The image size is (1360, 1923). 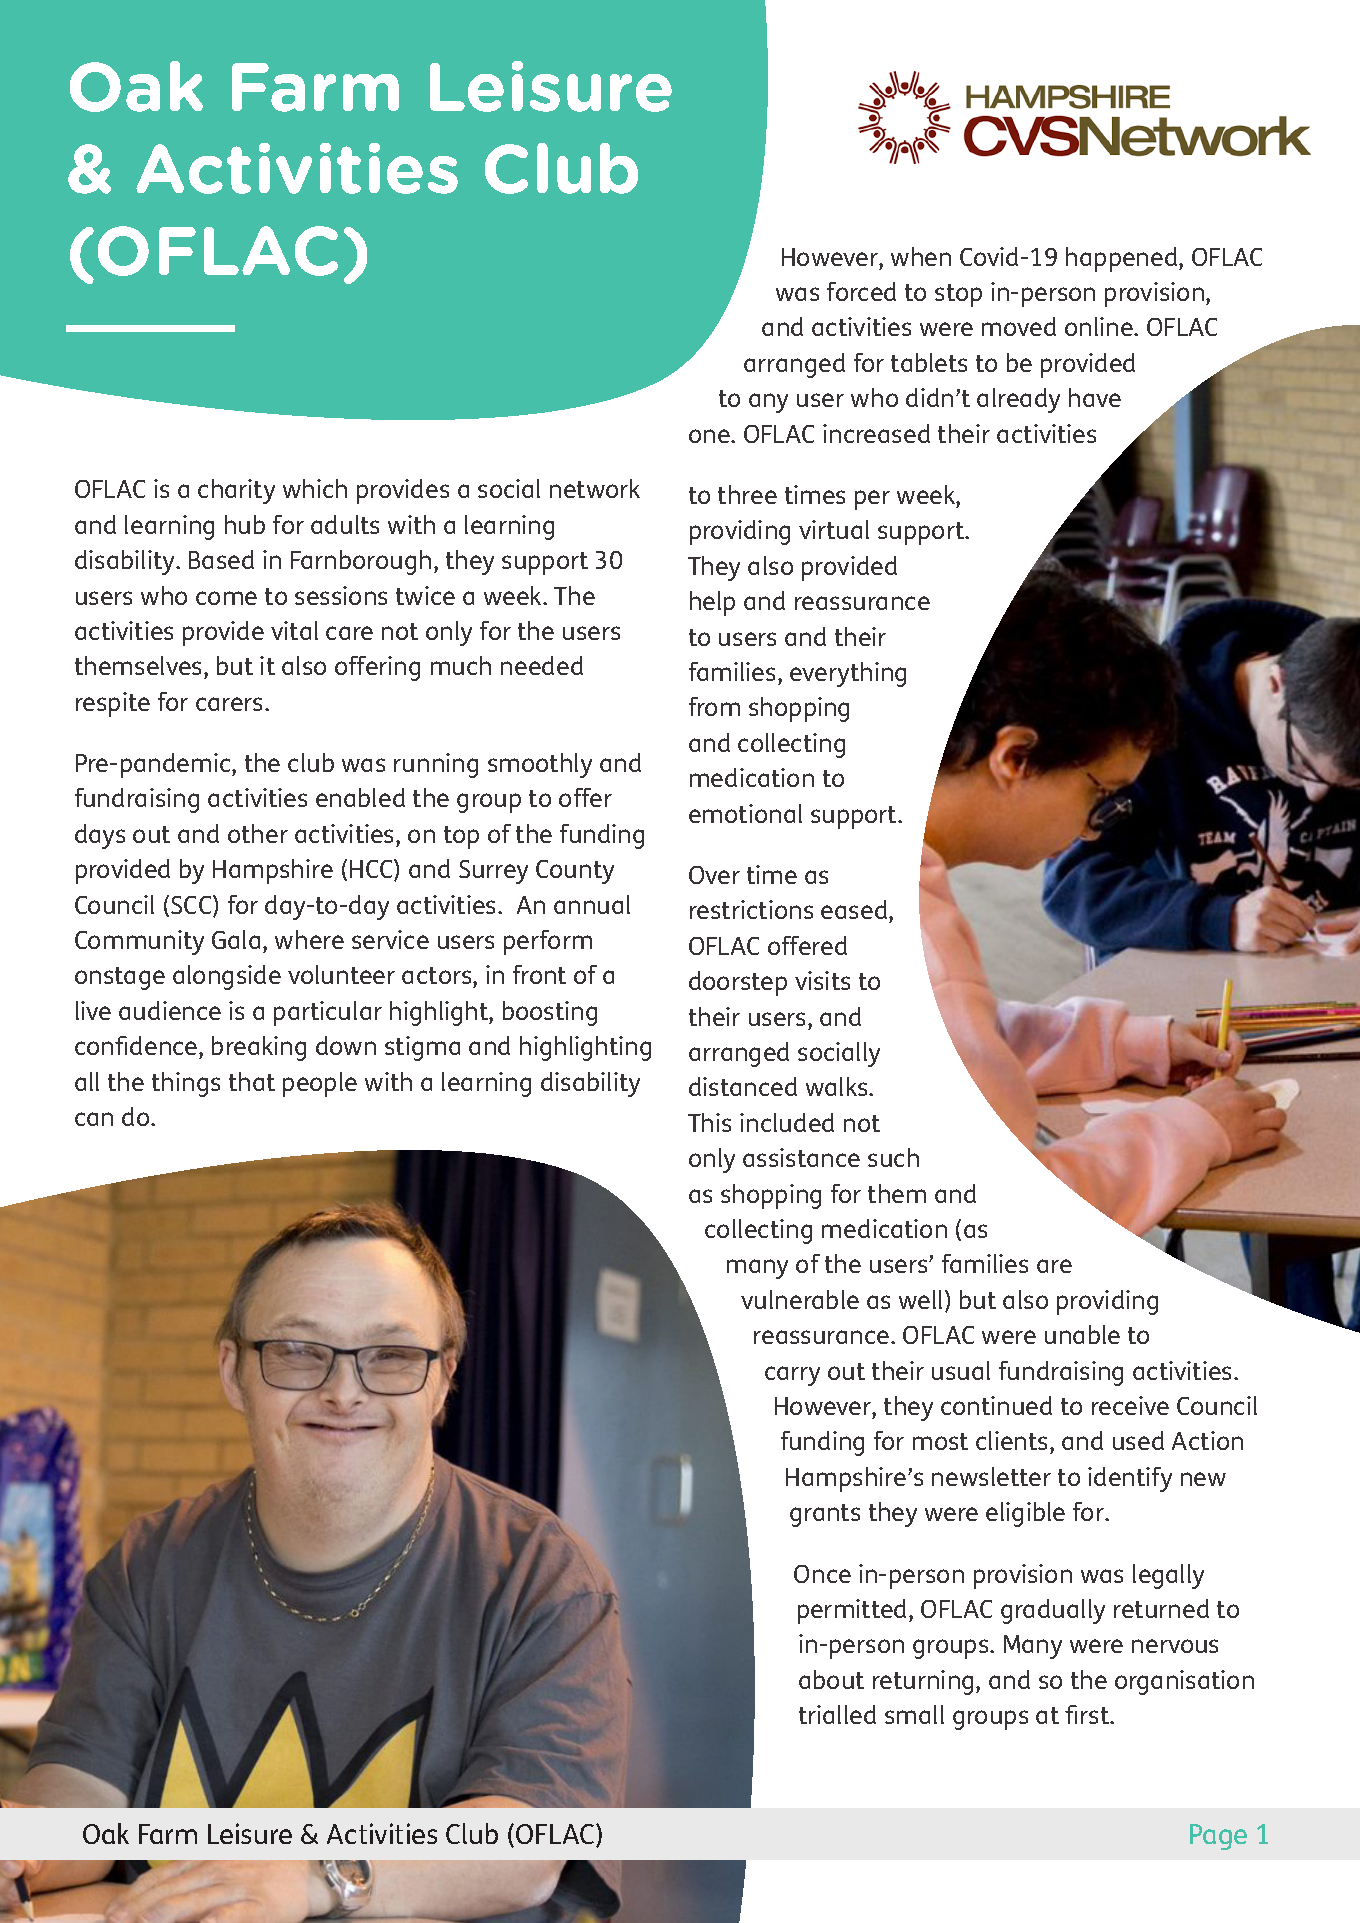 What do you see at coordinates (236, 491) in the document?
I see `charity` at bounding box center [236, 491].
